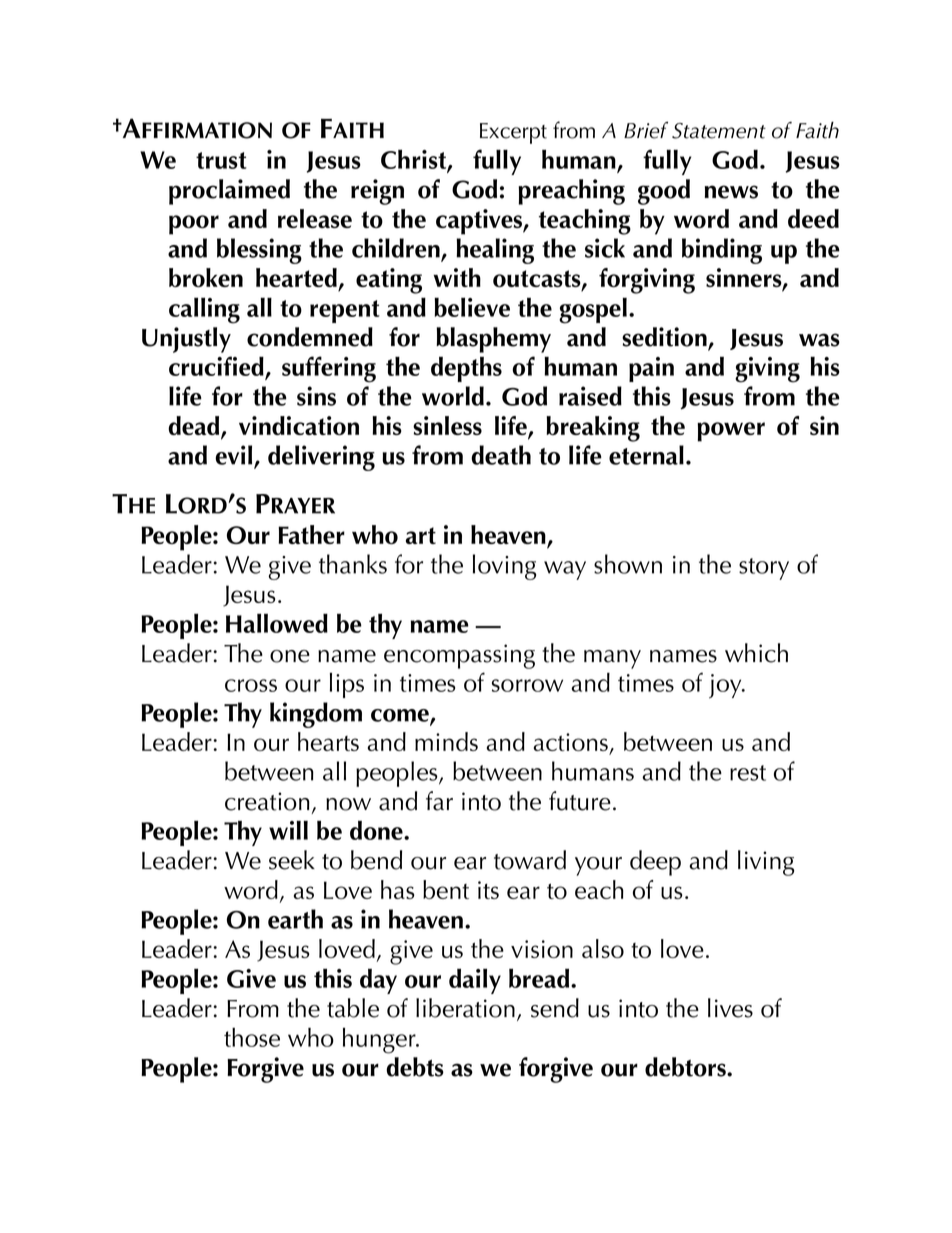  I want to click on loving, so click(504, 567).
